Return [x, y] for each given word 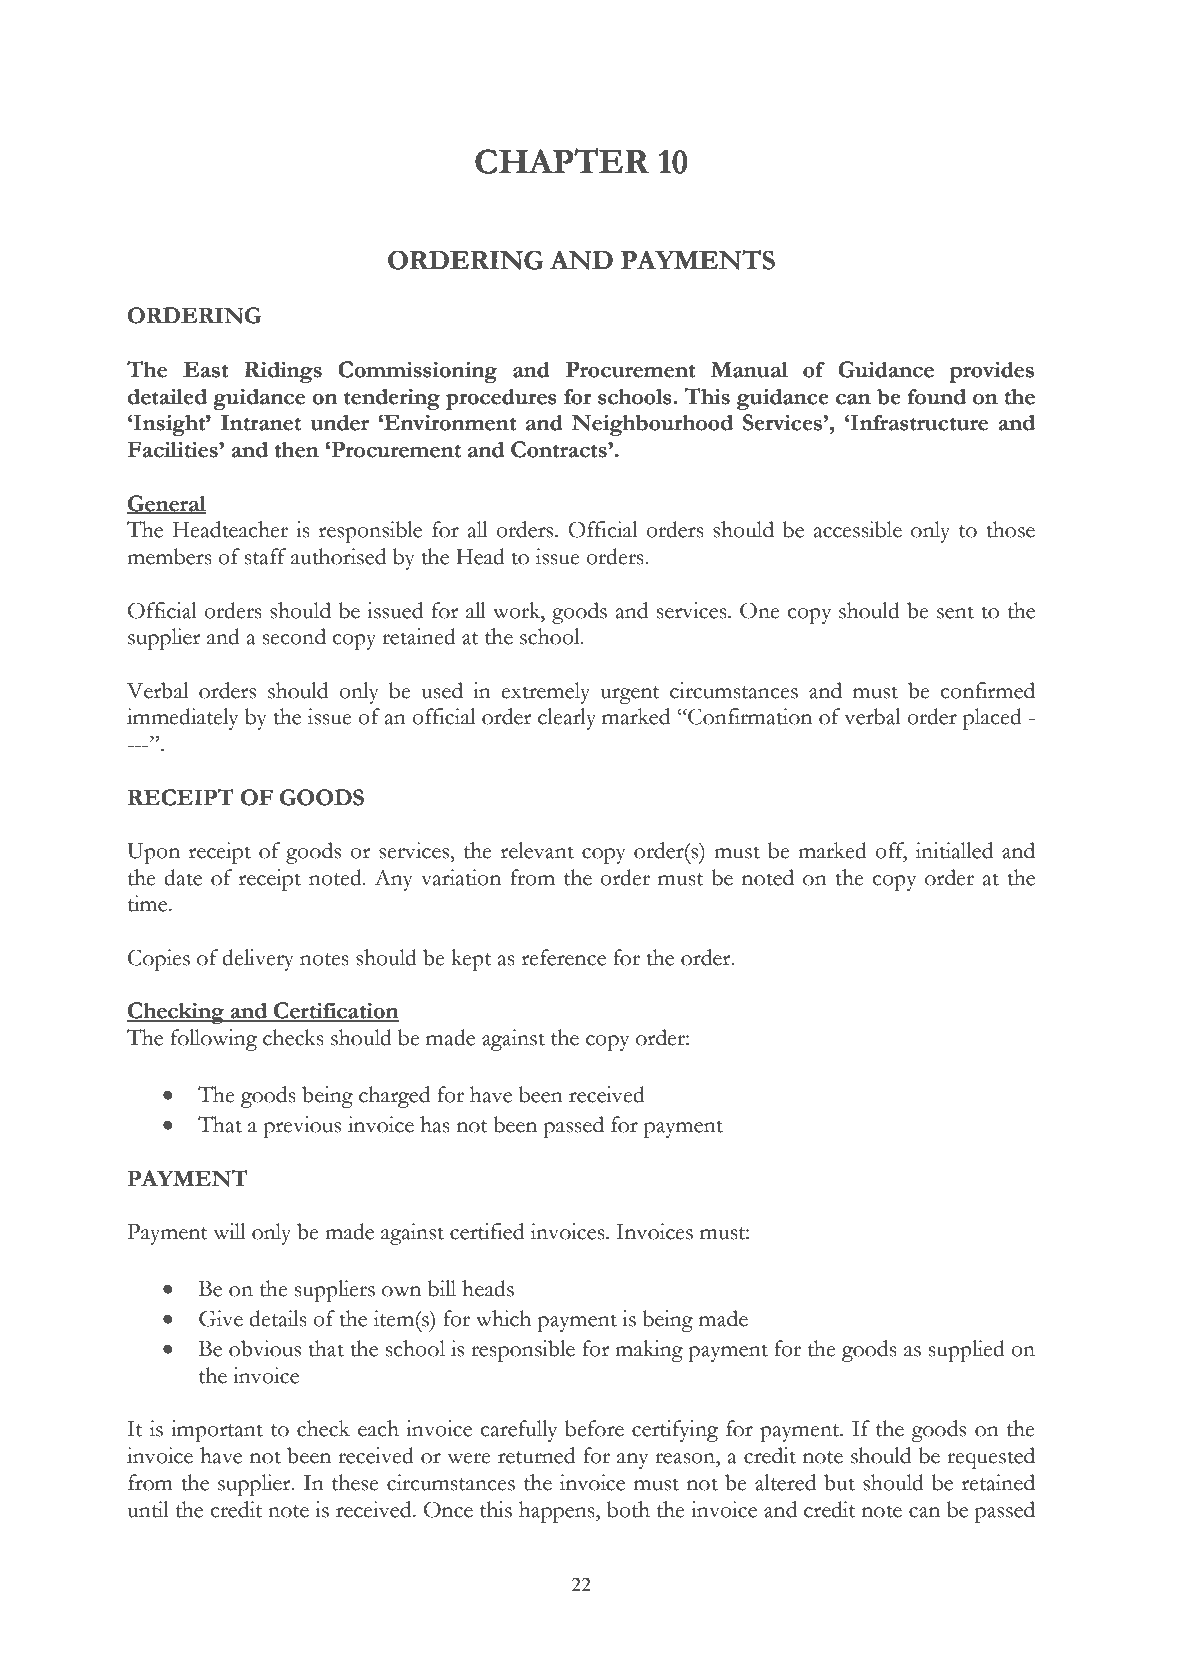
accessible [857, 529]
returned [536, 1455]
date [183, 877]
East [205, 369]
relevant [537, 850]
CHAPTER [562, 161]
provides [991, 372]
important [217, 1431]
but [839, 1482]
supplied [967, 1351]
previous [302, 1127]
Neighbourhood [652, 425]
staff [266, 556]
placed [992, 719]
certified [487, 1231]
